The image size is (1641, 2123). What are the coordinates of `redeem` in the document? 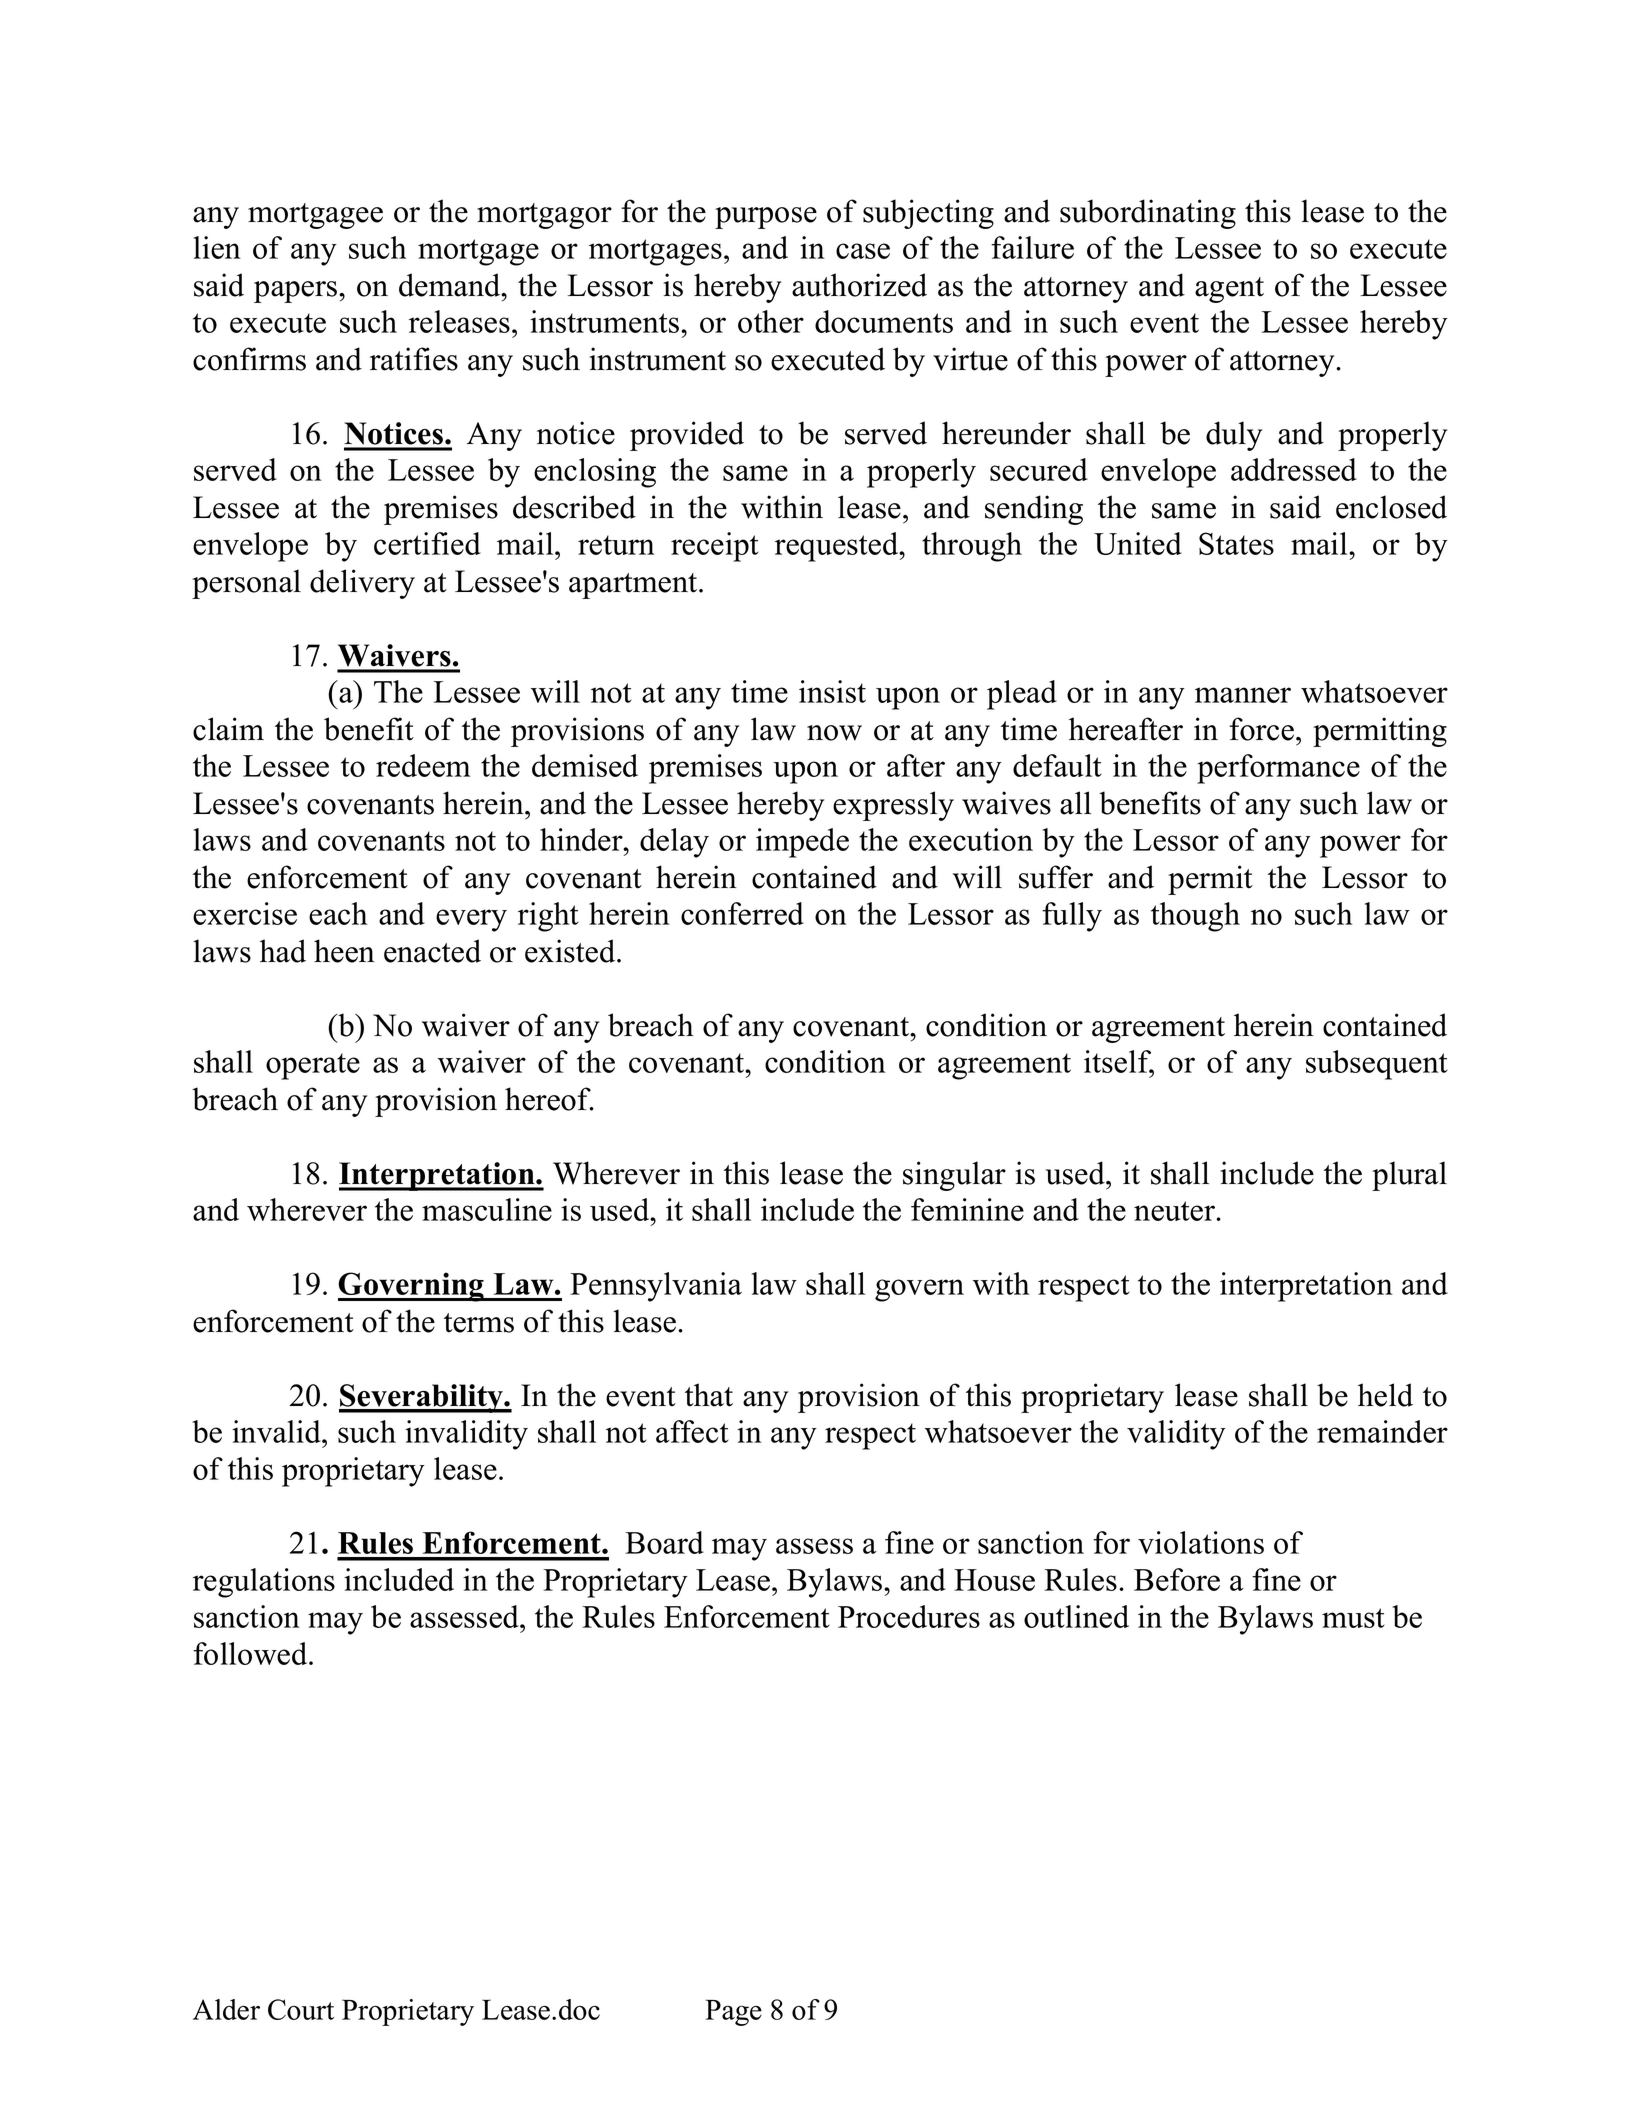 It's located at (423, 765).
